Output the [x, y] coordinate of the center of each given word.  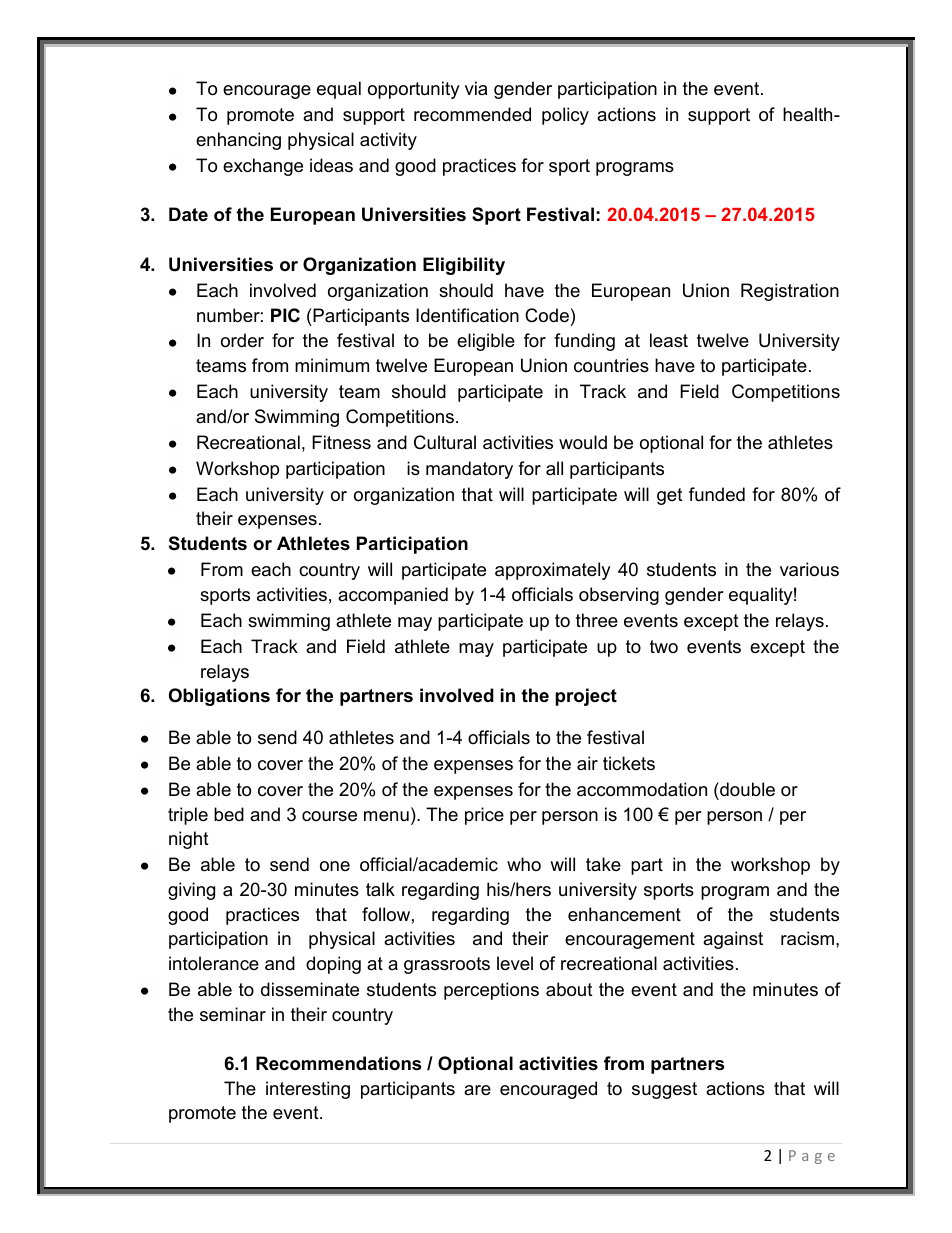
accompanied [393, 596]
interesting [308, 1090]
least [669, 340]
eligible [486, 342]
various [809, 569]
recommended [472, 114]
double [746, 789]
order [242, 340]
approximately [553, 571]
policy [565, 116]
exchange [263, 167]
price [484, 816]
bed [229, 814]
